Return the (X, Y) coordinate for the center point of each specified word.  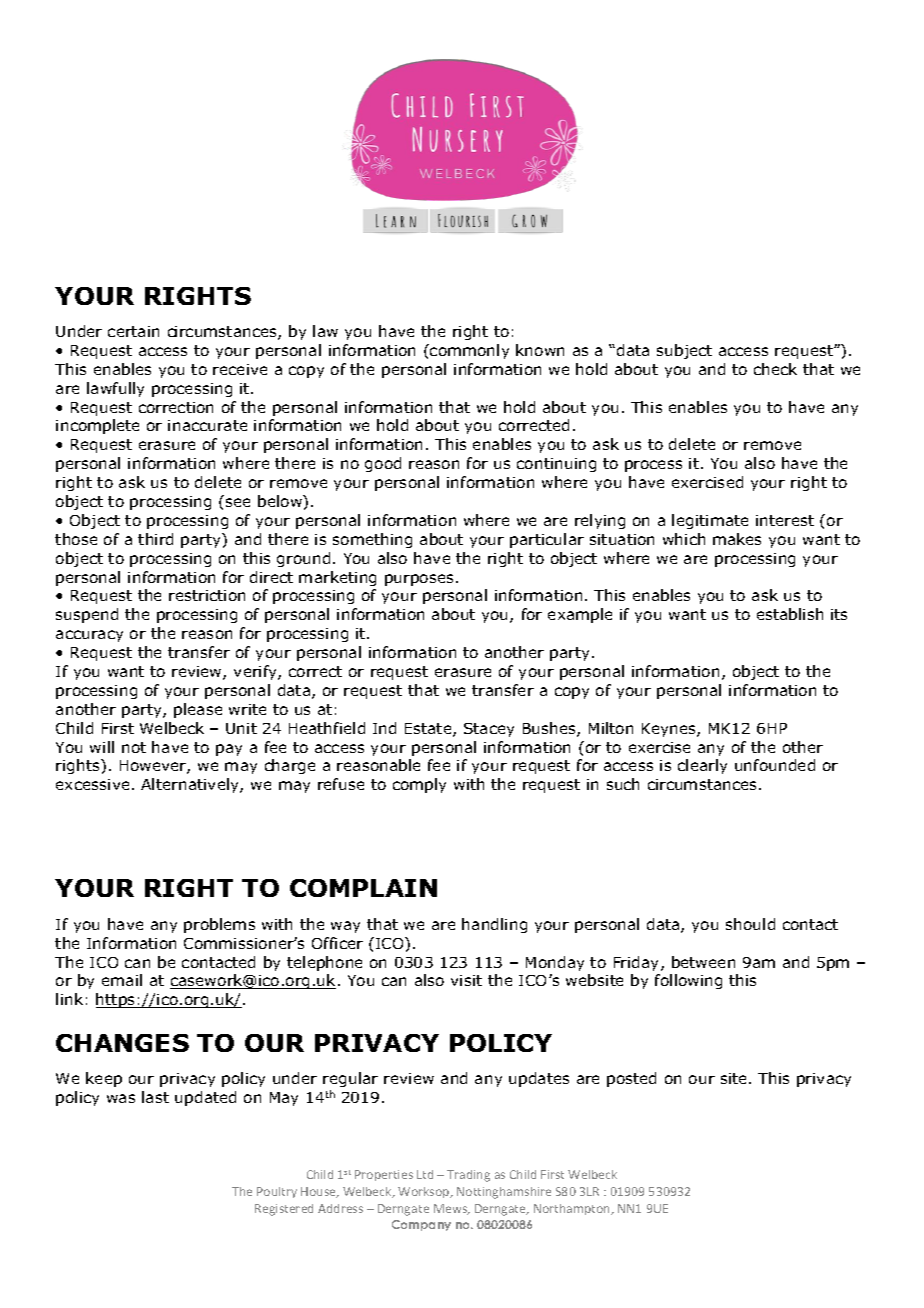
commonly (468, 351)
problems (219, 925)
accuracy (89, 636)
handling (494, 925)
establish (790, 614)
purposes (419, 580)
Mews (451, 1209)
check (775, 369)
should (750, 924)
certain (133, 331)
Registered (284, 1210)
